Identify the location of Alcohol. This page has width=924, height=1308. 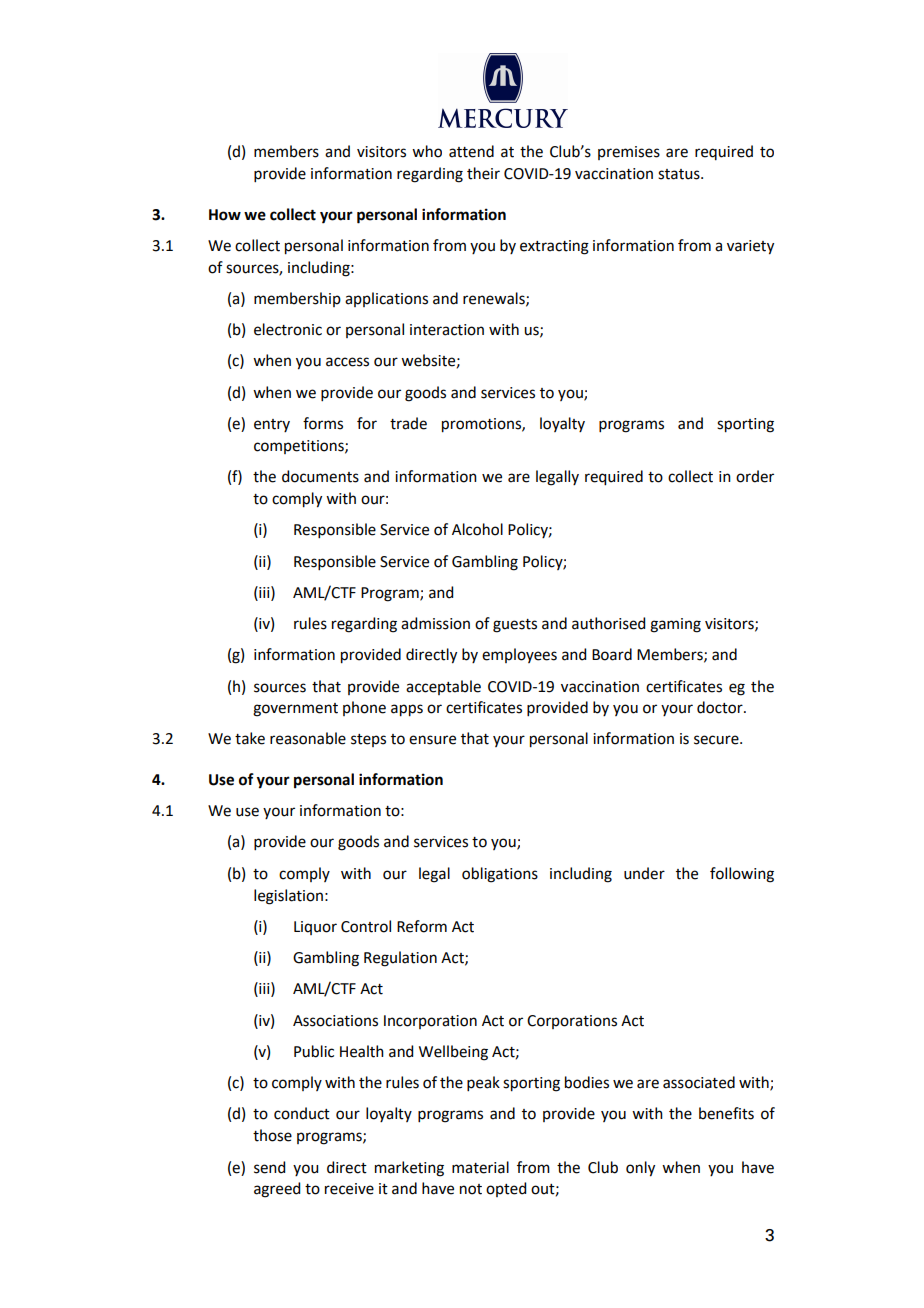
(477, 529).
